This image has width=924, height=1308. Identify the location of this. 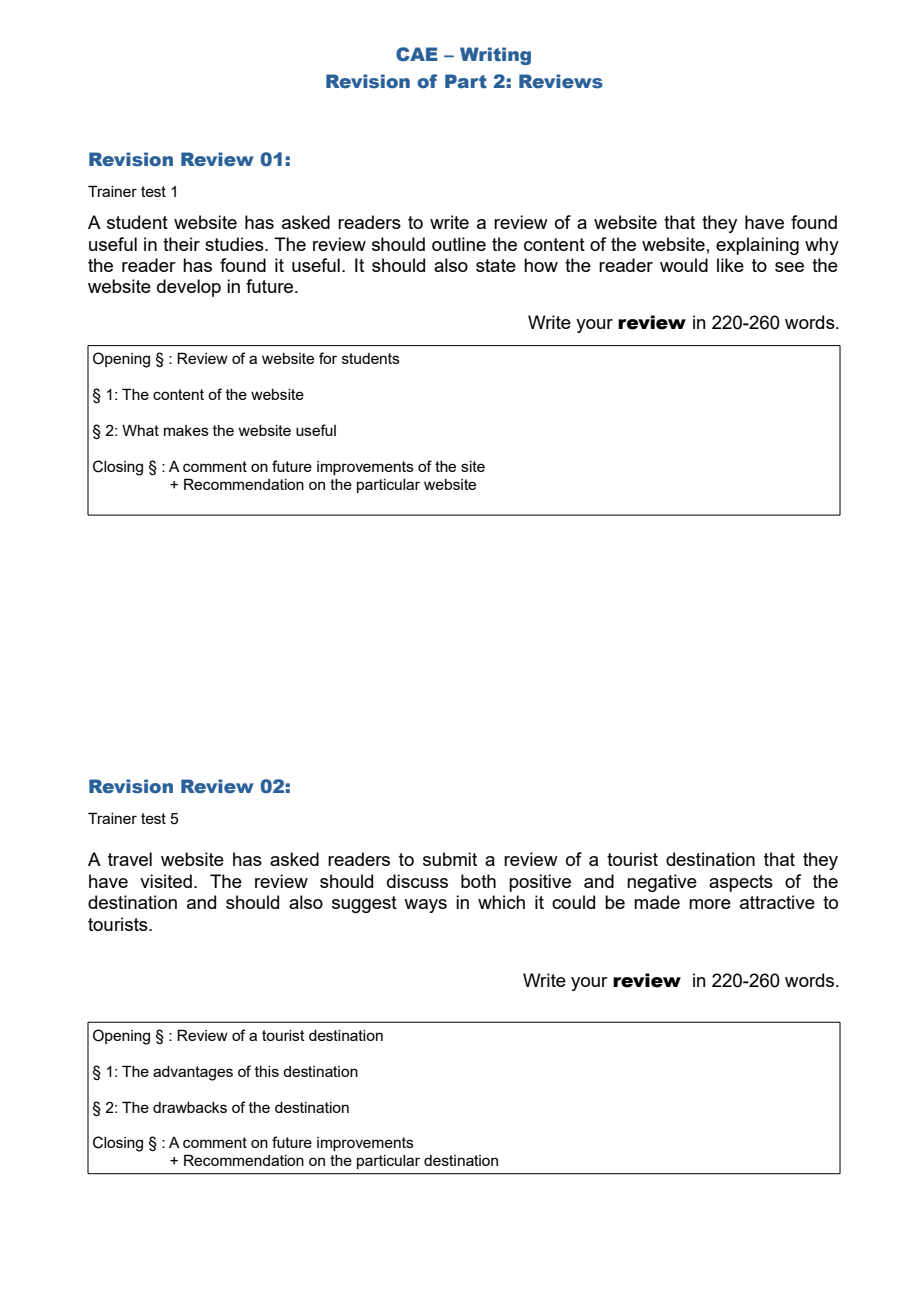
(267, 1071).
